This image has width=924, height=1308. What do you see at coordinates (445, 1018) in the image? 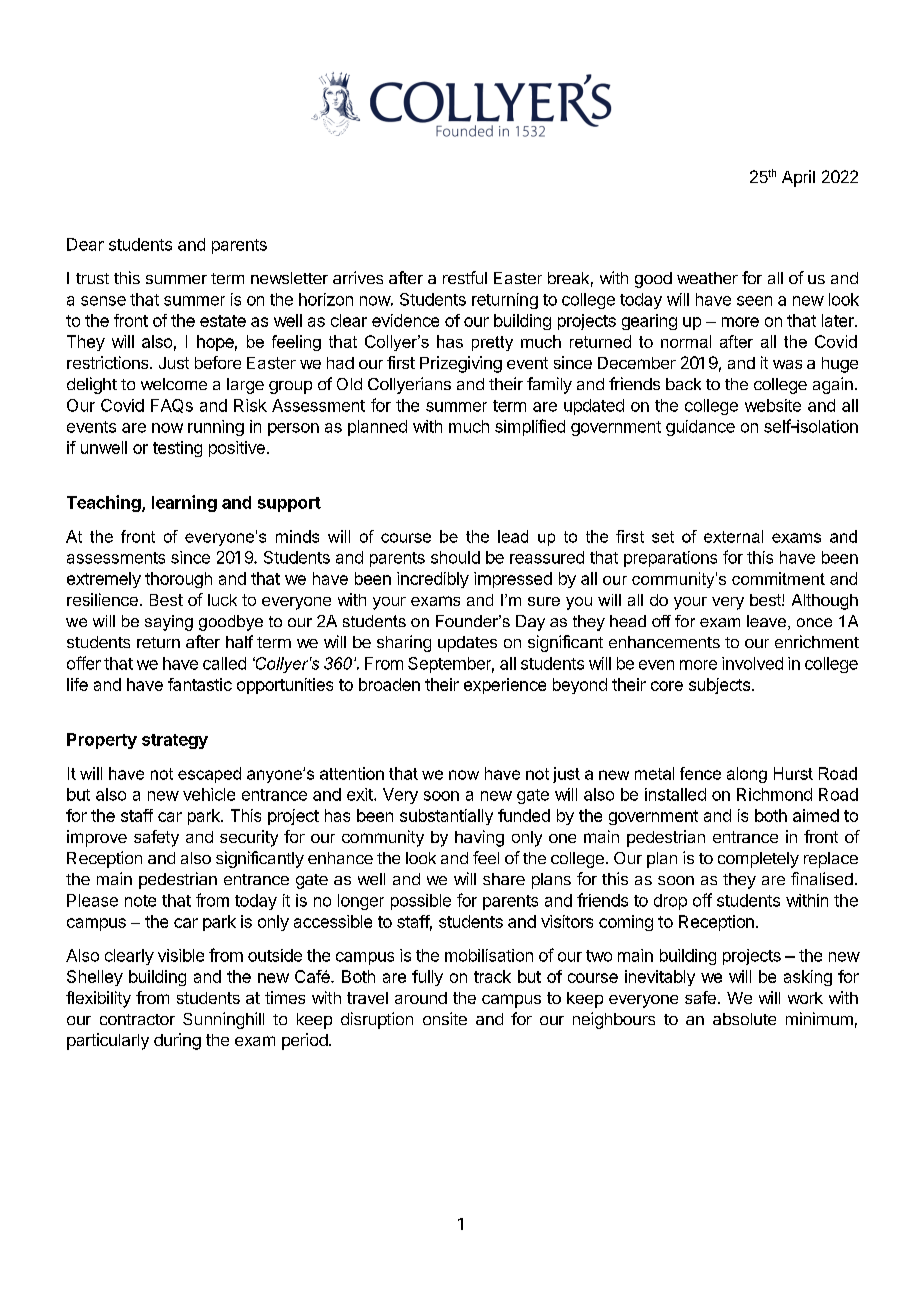
I see `onsite` at bounding box center [445, 1018].
